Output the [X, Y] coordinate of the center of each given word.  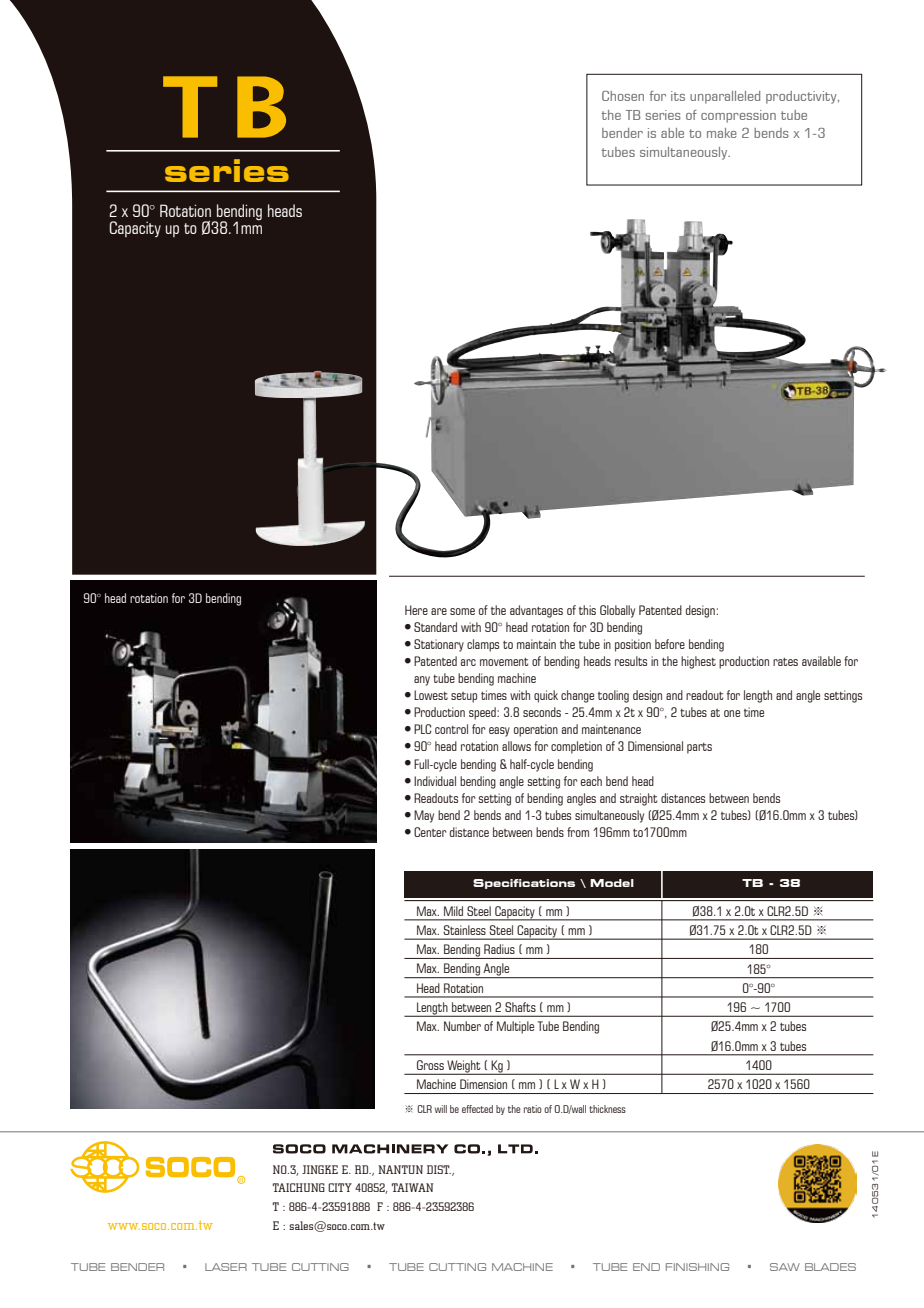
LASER [226, 1267]
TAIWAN [412, 1187]
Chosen [623, 96]
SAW [785, 1267]
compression [738, 116]
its [678, 96]
